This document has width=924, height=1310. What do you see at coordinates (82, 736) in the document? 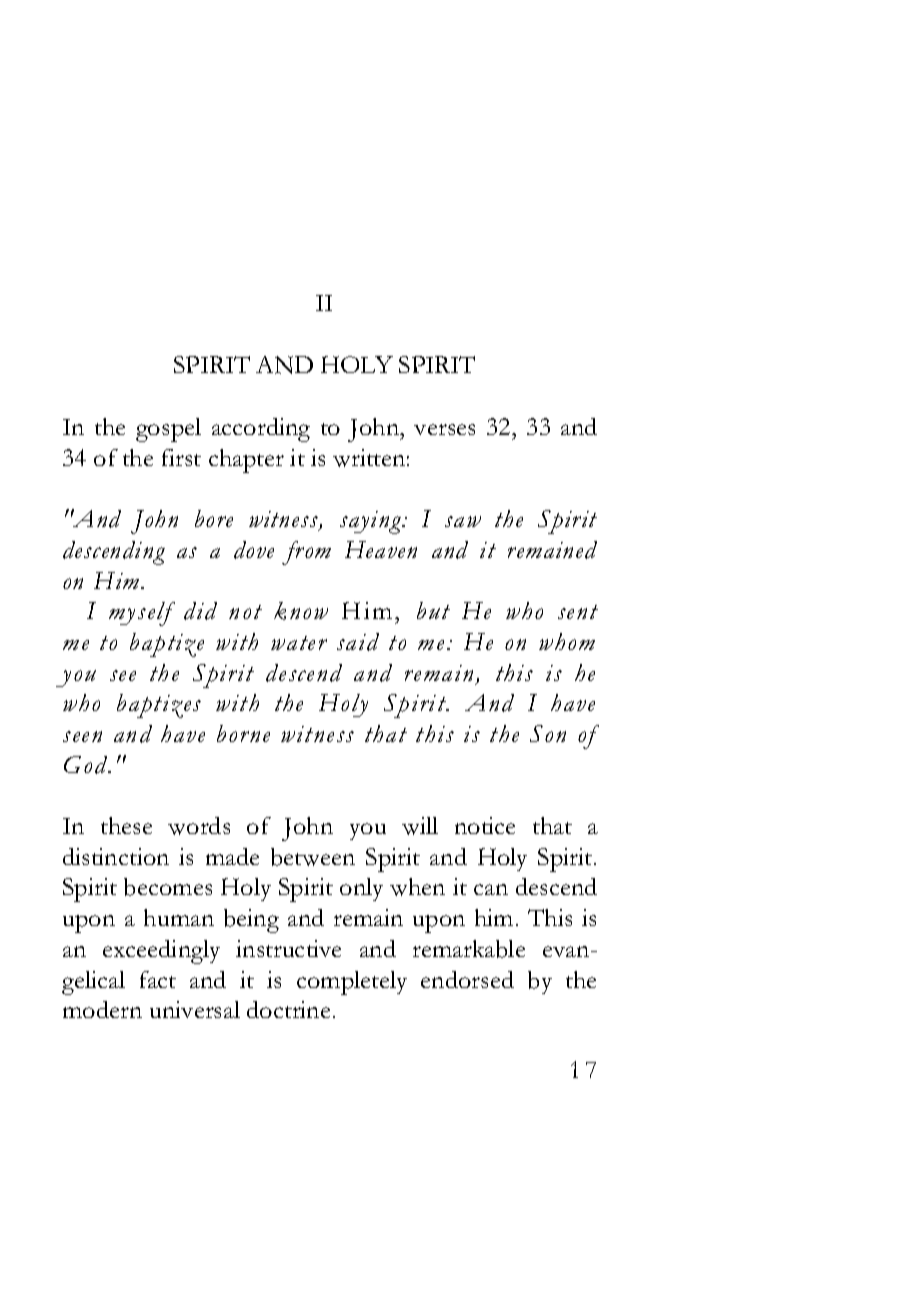
I see `seen` at bounding box center [82, 736].
